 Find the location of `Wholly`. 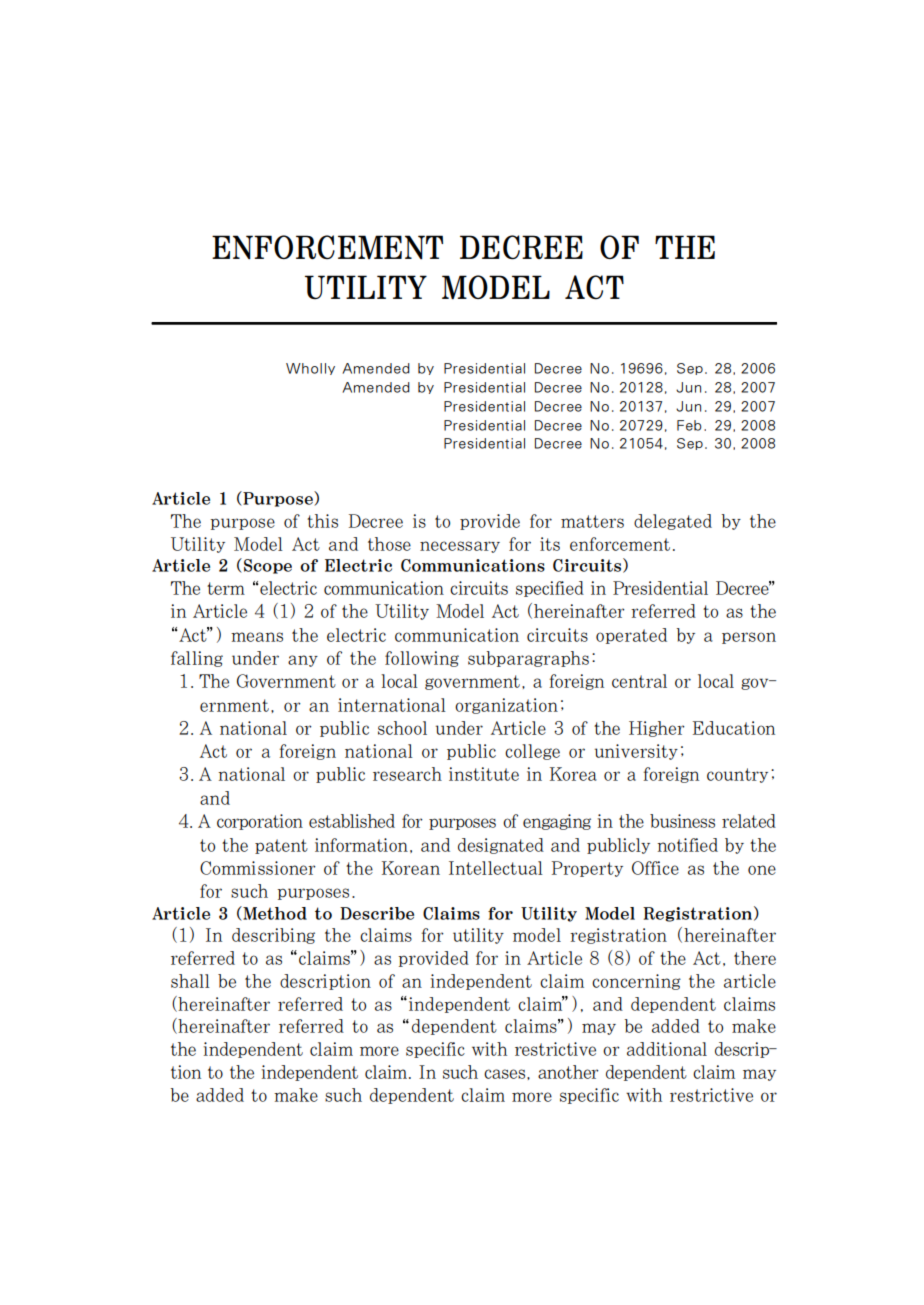

Wholly is located at coordinates (310, 369).
